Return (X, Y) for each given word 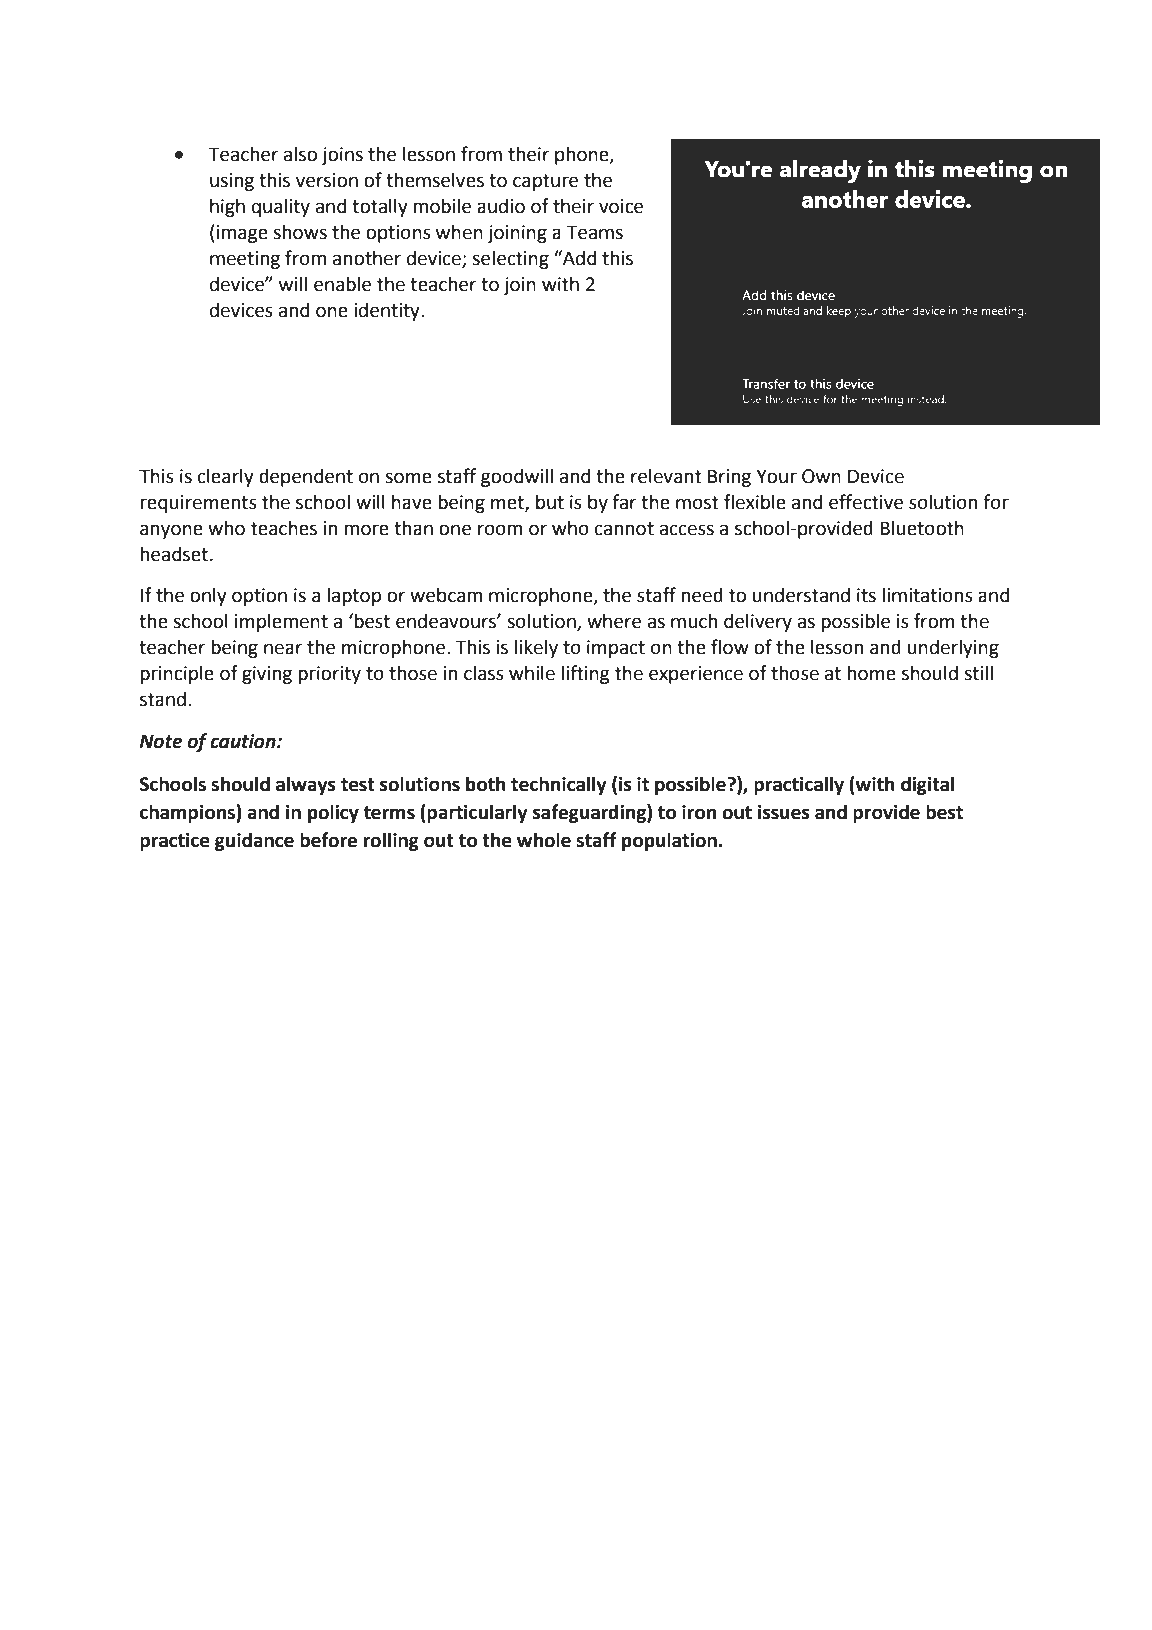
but (550, 502)
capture (545, 182)
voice (621, 206)
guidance (254, 841)
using (232, 182)
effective (866, 502)
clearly (226, 477)
